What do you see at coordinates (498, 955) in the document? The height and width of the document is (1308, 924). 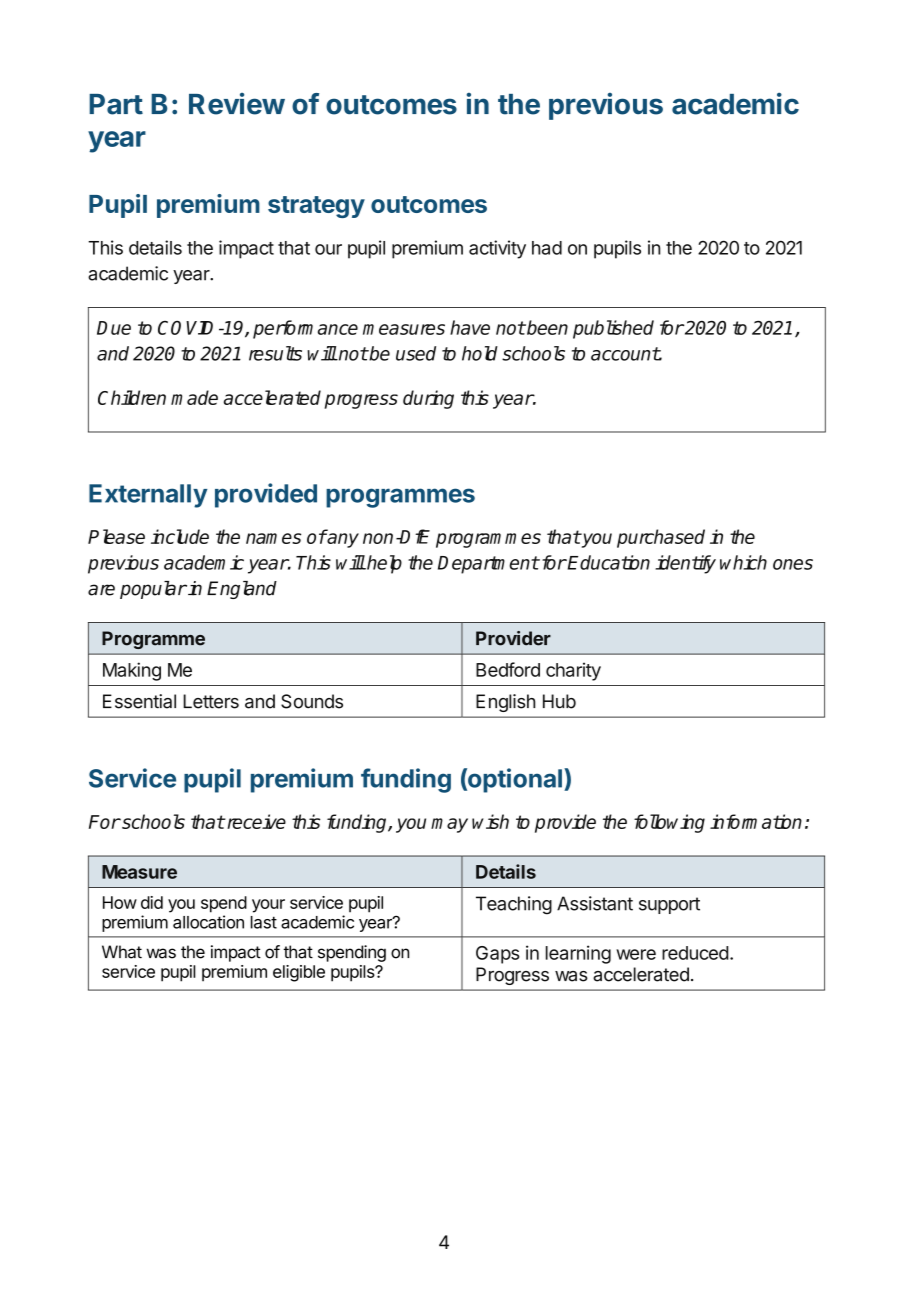 I see `Gaps` at bounding box center [498, 955].
